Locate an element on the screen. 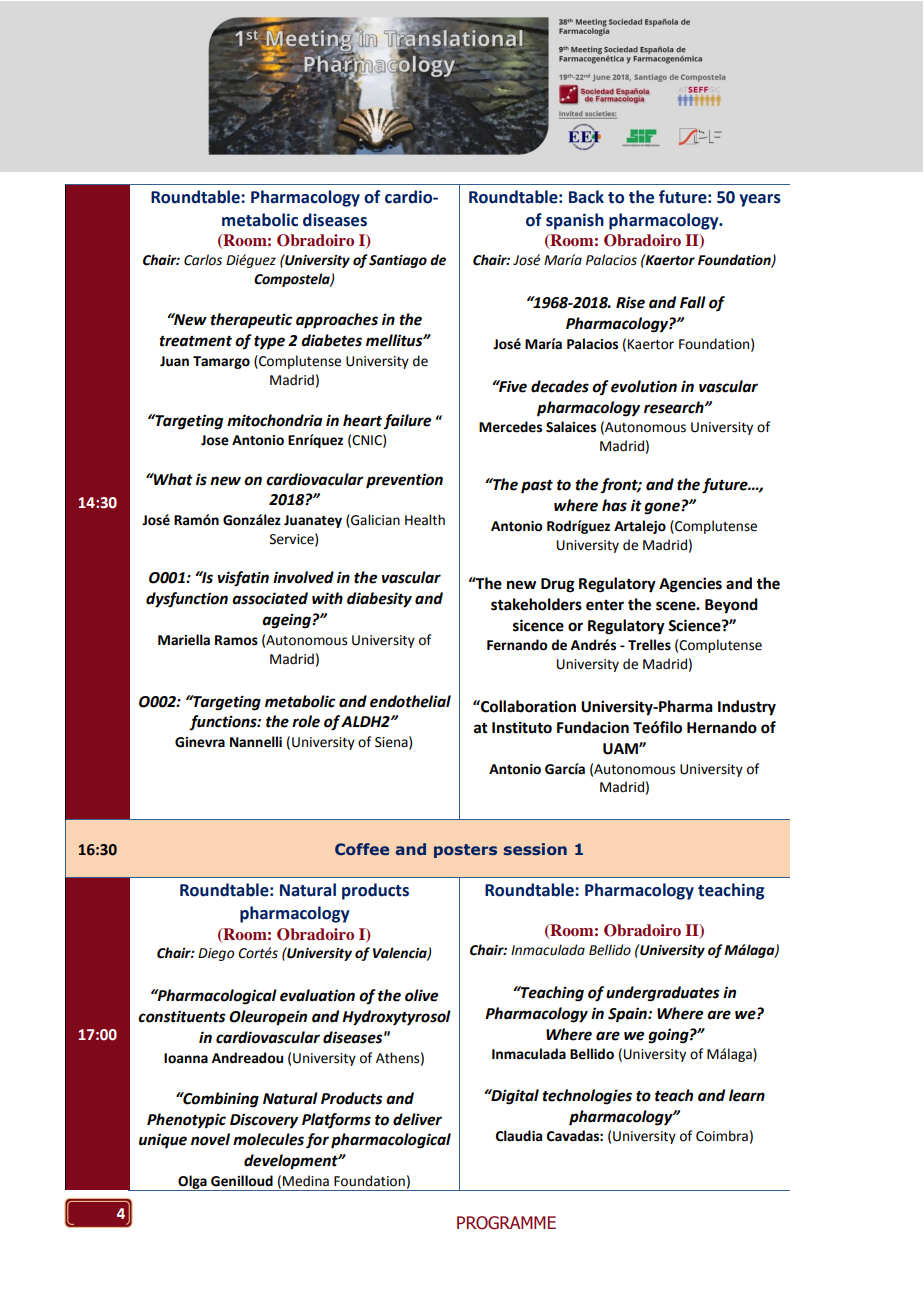 This screenshot has height=1308, width=924. role is located at coordinates (306, 721).
